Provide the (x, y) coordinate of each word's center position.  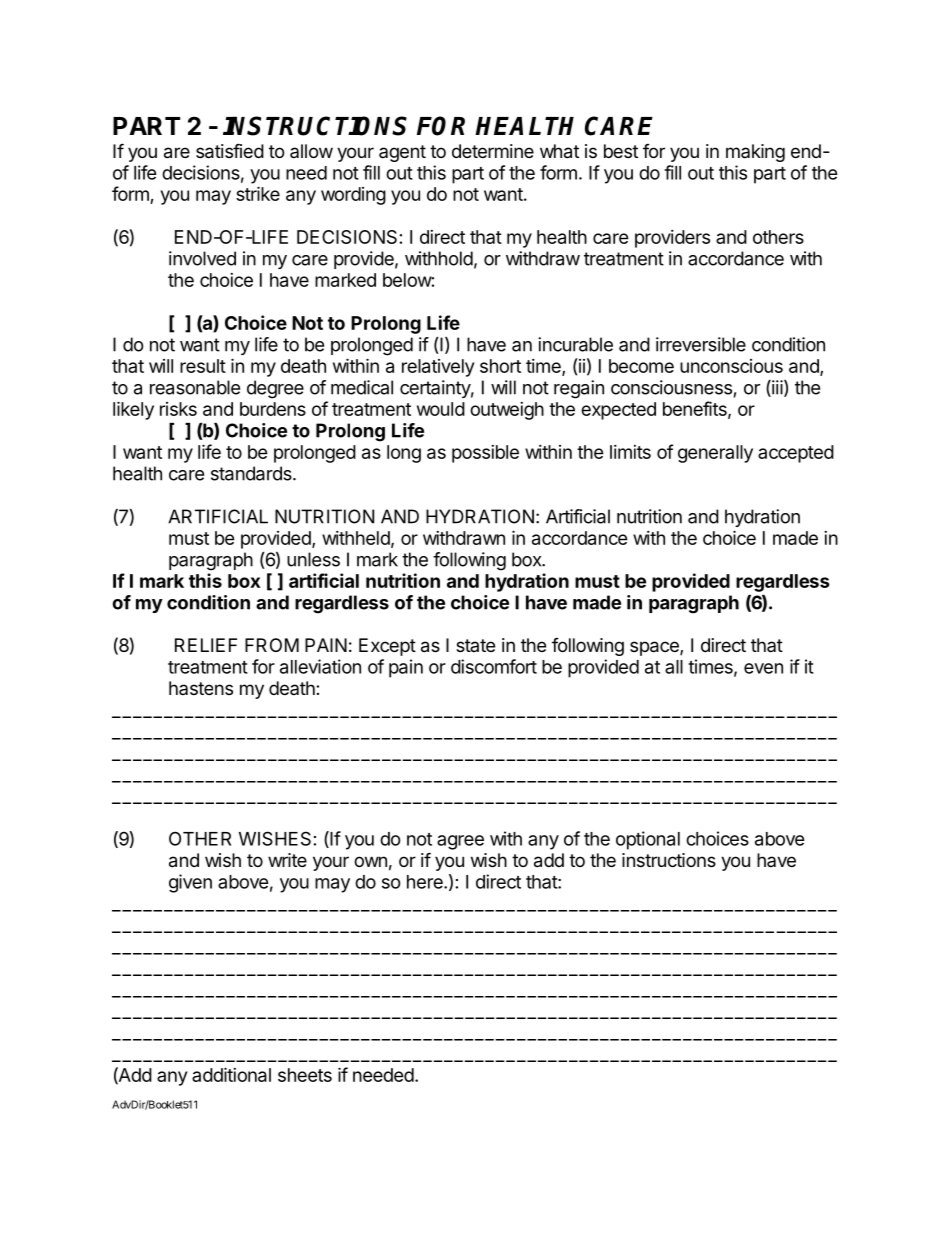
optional (648, 840)
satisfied (230, 151)
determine (493, 151)
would (441, 409)
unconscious (731, 366)
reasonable (195, 387)
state (475, 645)
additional (231, 1074)
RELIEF (206, 645)
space (655, 648)
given (190, 883)
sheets (305, 1075)
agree (460, 842)
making (755, 153)
